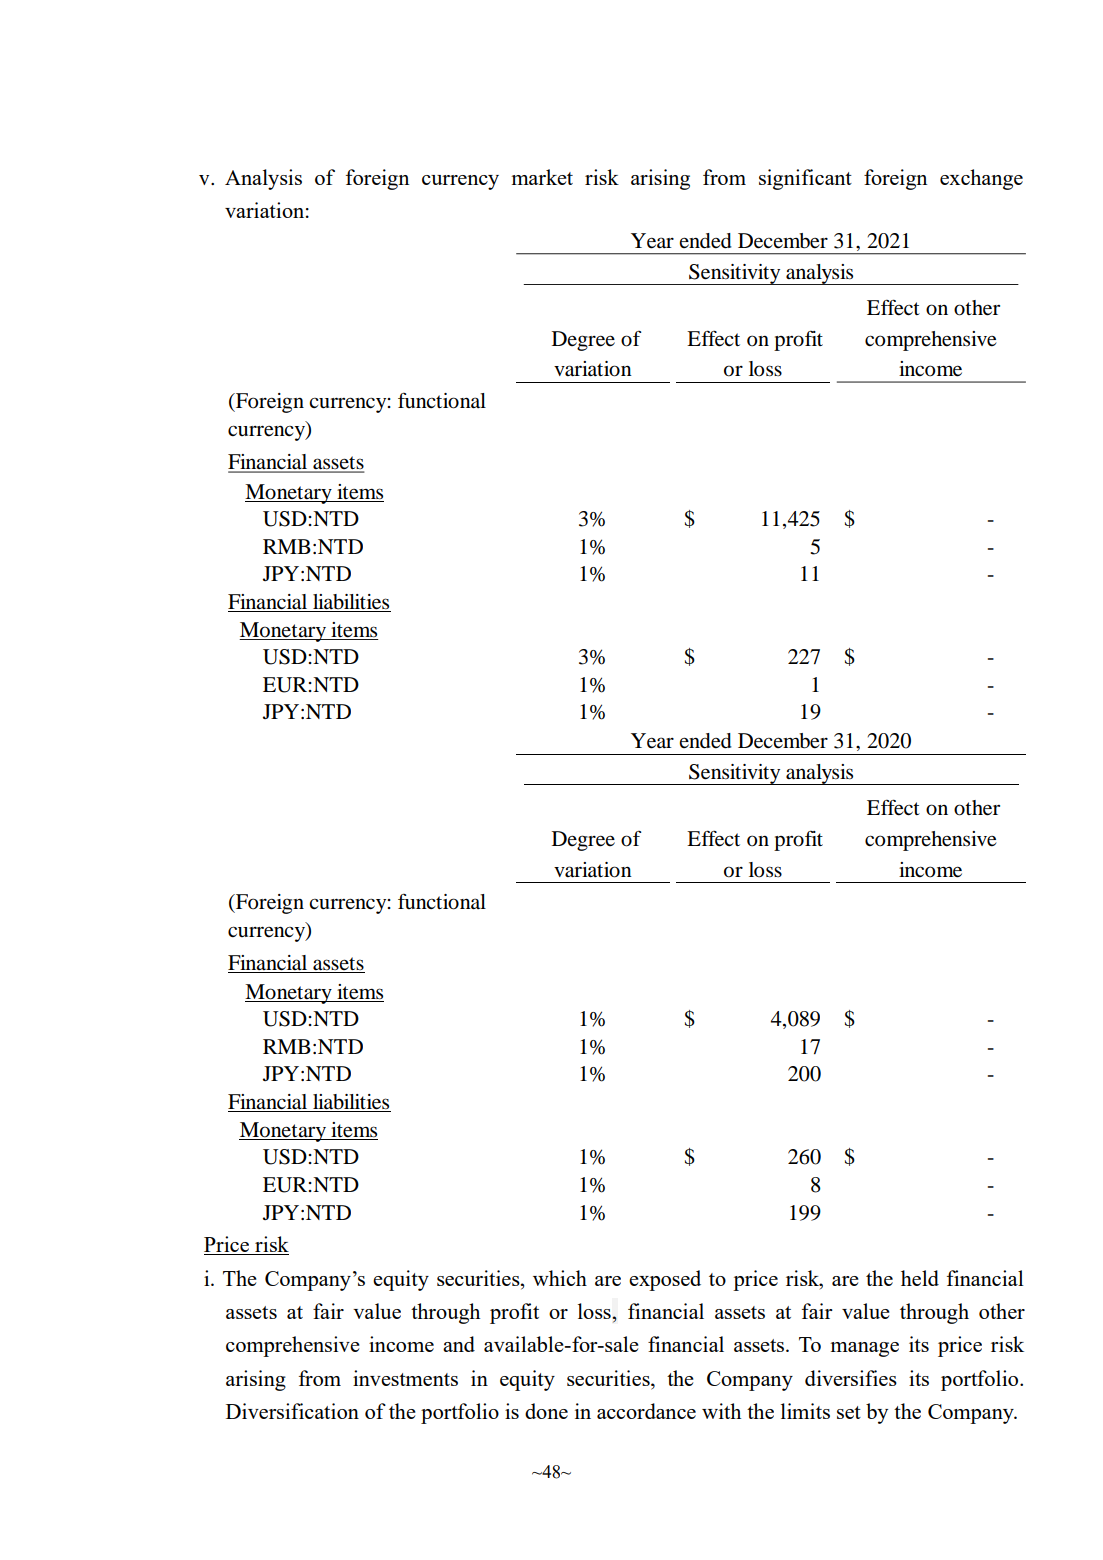  I want to click on exposed, so click(665, 1280).
